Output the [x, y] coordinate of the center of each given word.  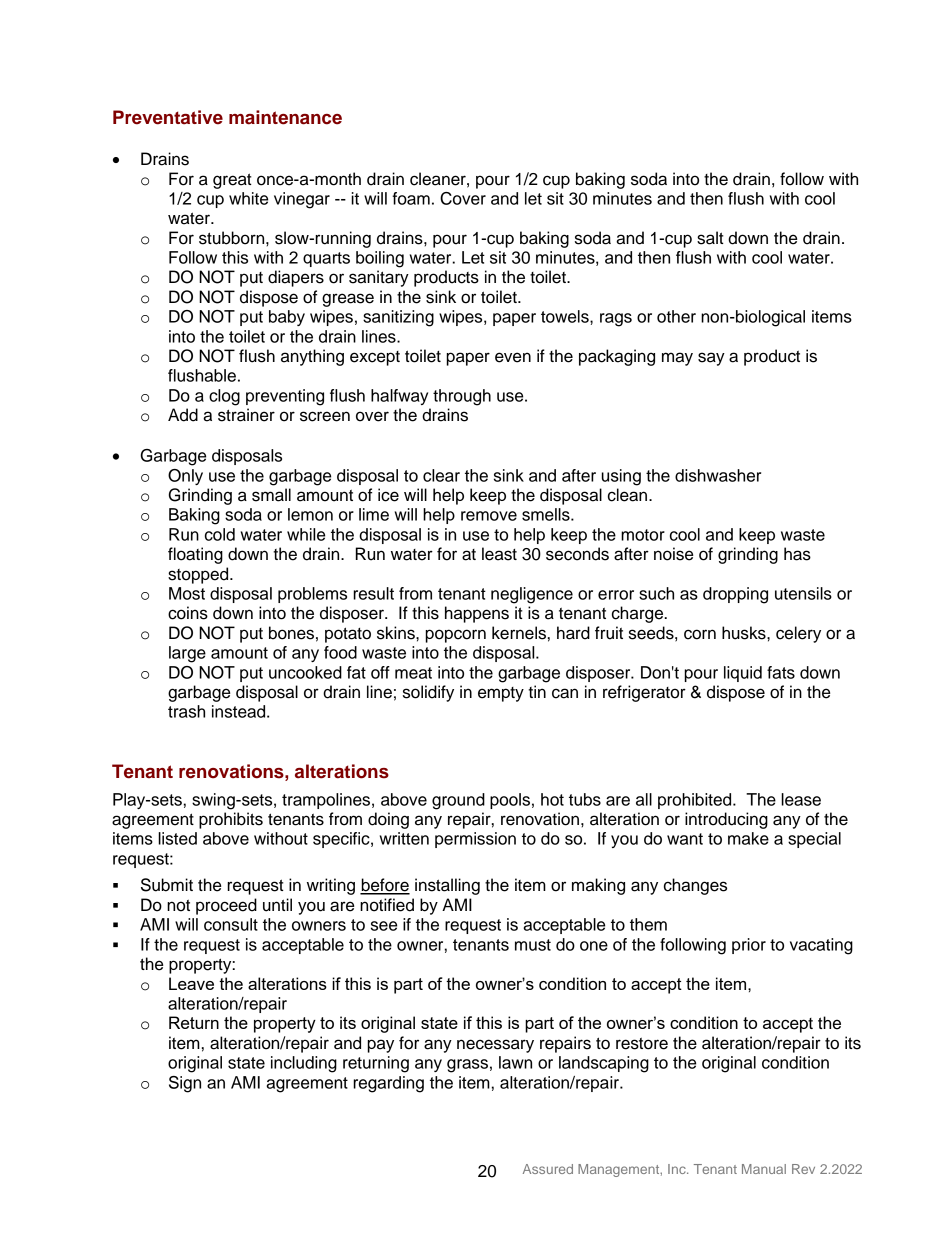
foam [411, 198]
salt [710, 238]
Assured [548, 1169]
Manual [764, 1169]
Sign [185, 1084]
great [232, 181]
